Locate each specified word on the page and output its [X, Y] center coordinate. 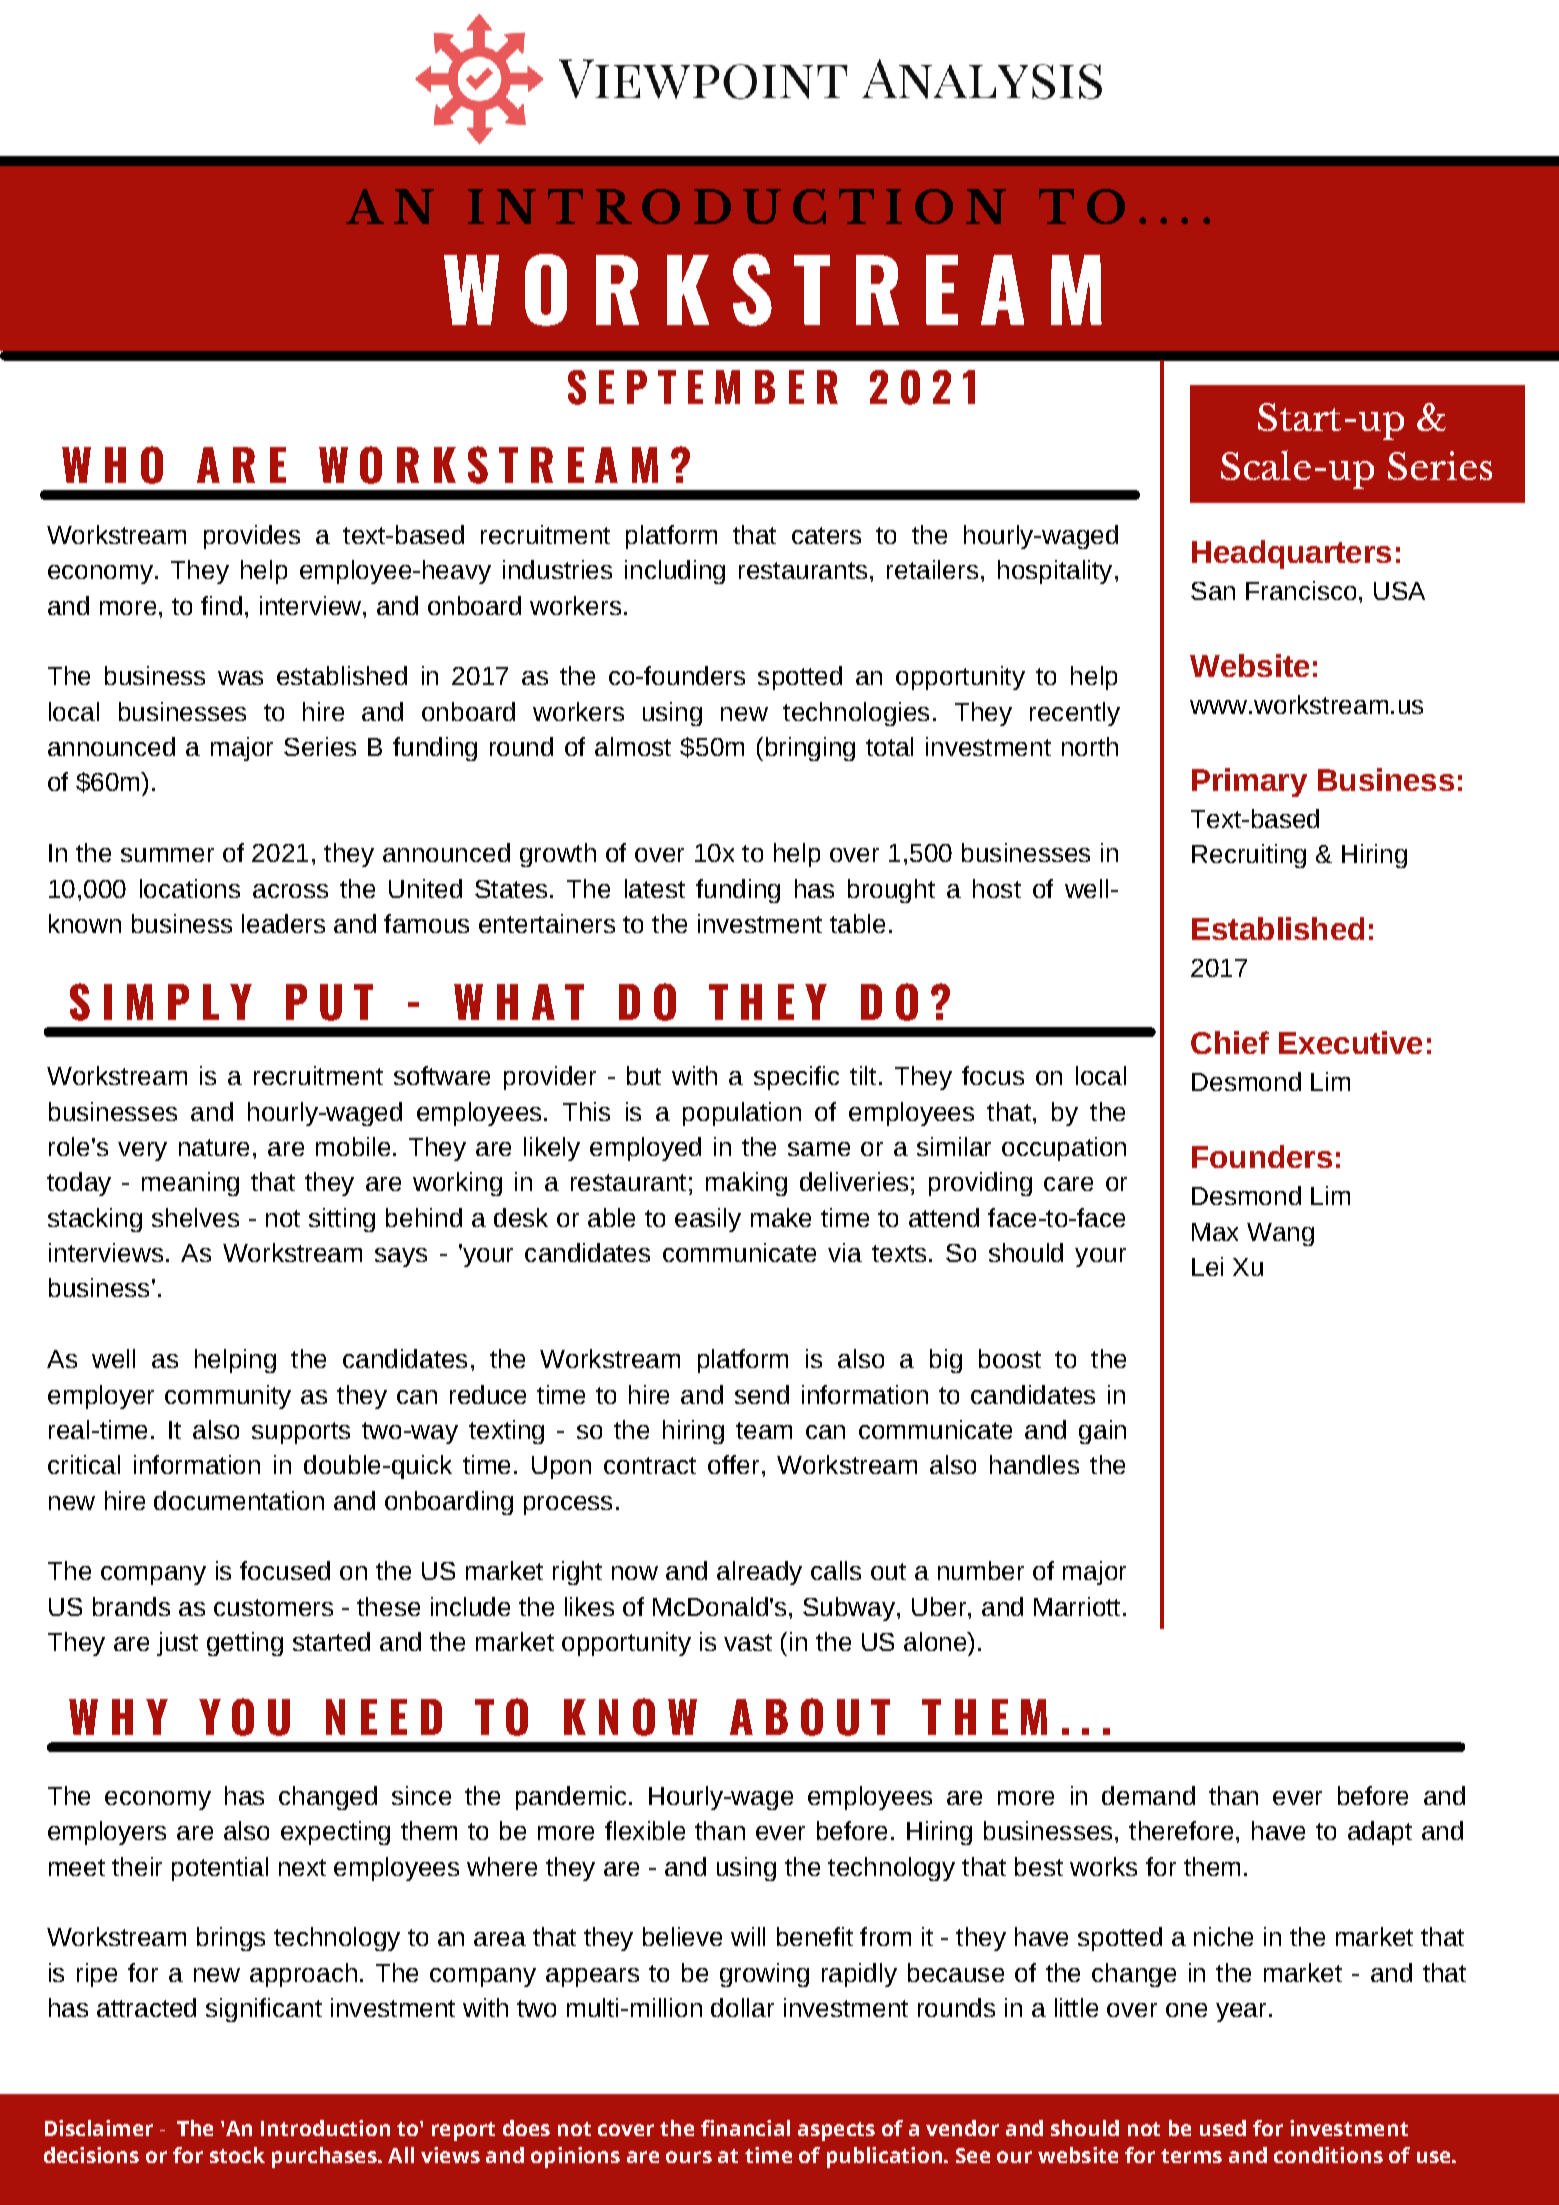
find [221, 605]
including [675, 572]
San [1213, 591]
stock [237, 2155]
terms [1191, 2156]
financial [745, 2128]
